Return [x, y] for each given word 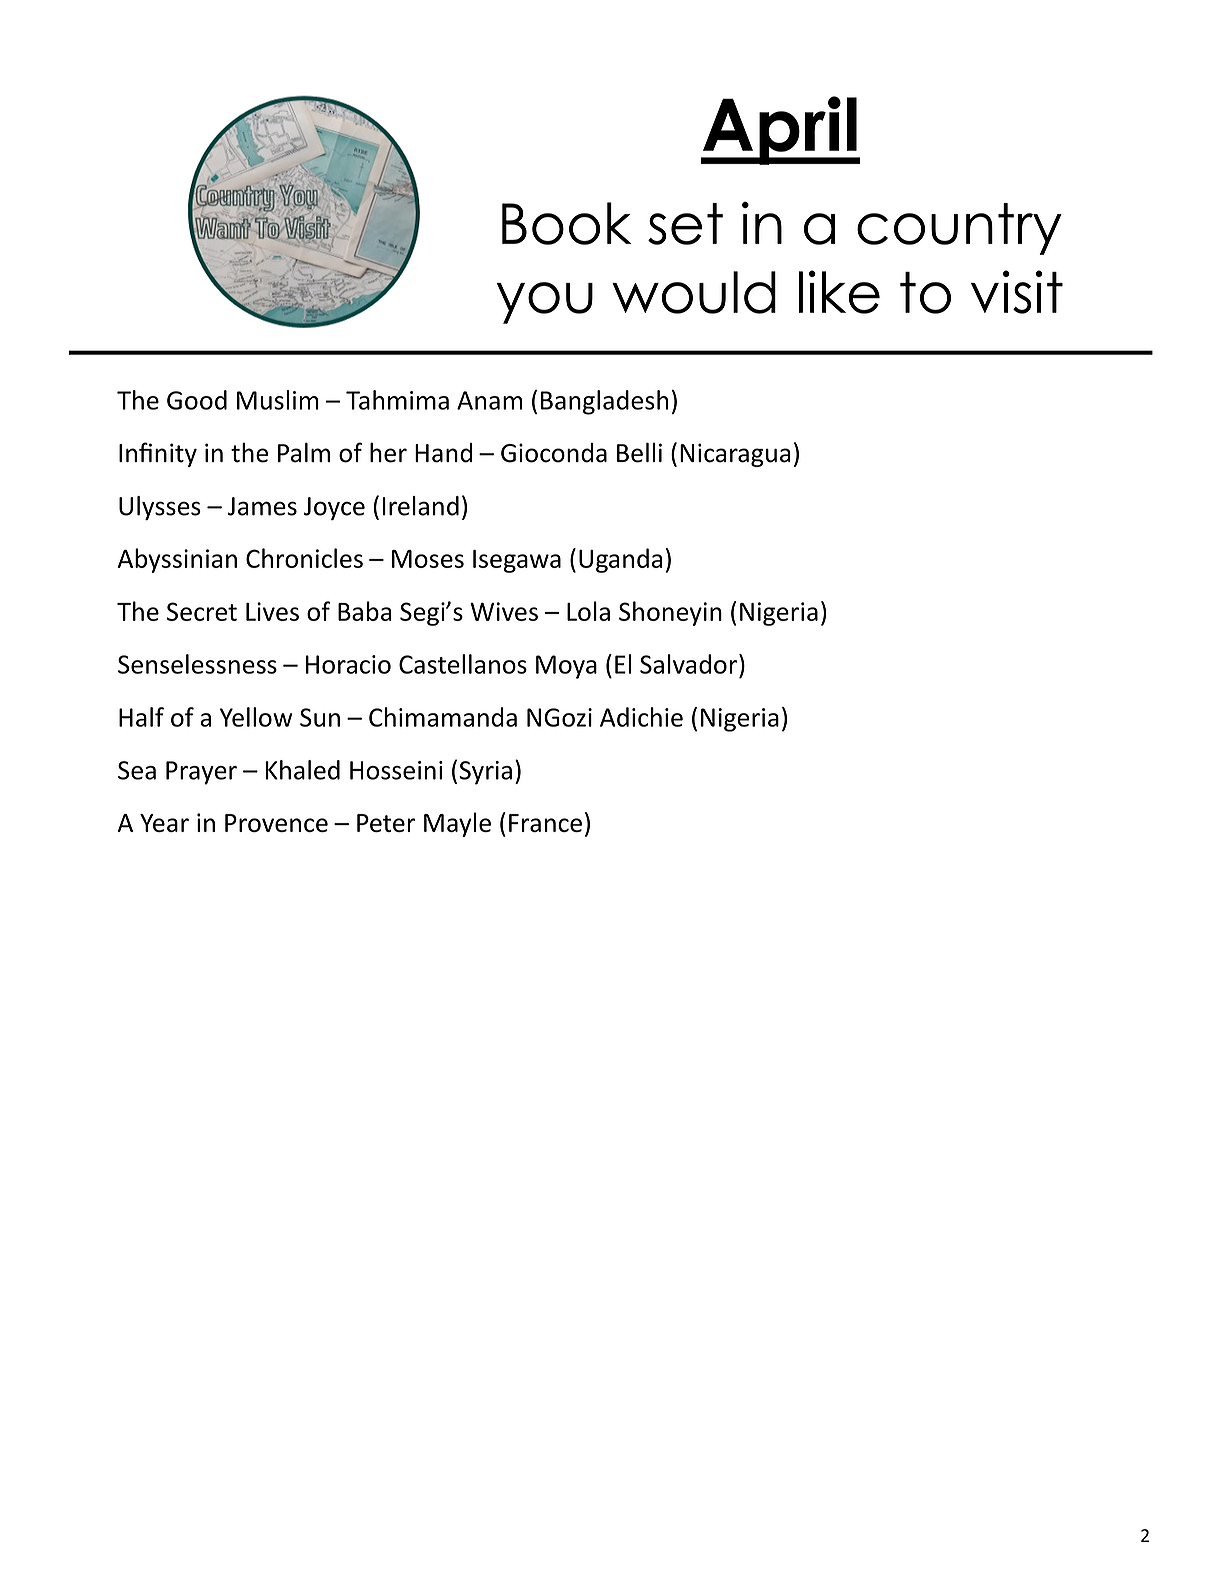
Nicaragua [735, 455]
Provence [276, 823]
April [780, 130]
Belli [639, 452]
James [262, 506]
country [959, 229]
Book [566, 223]
